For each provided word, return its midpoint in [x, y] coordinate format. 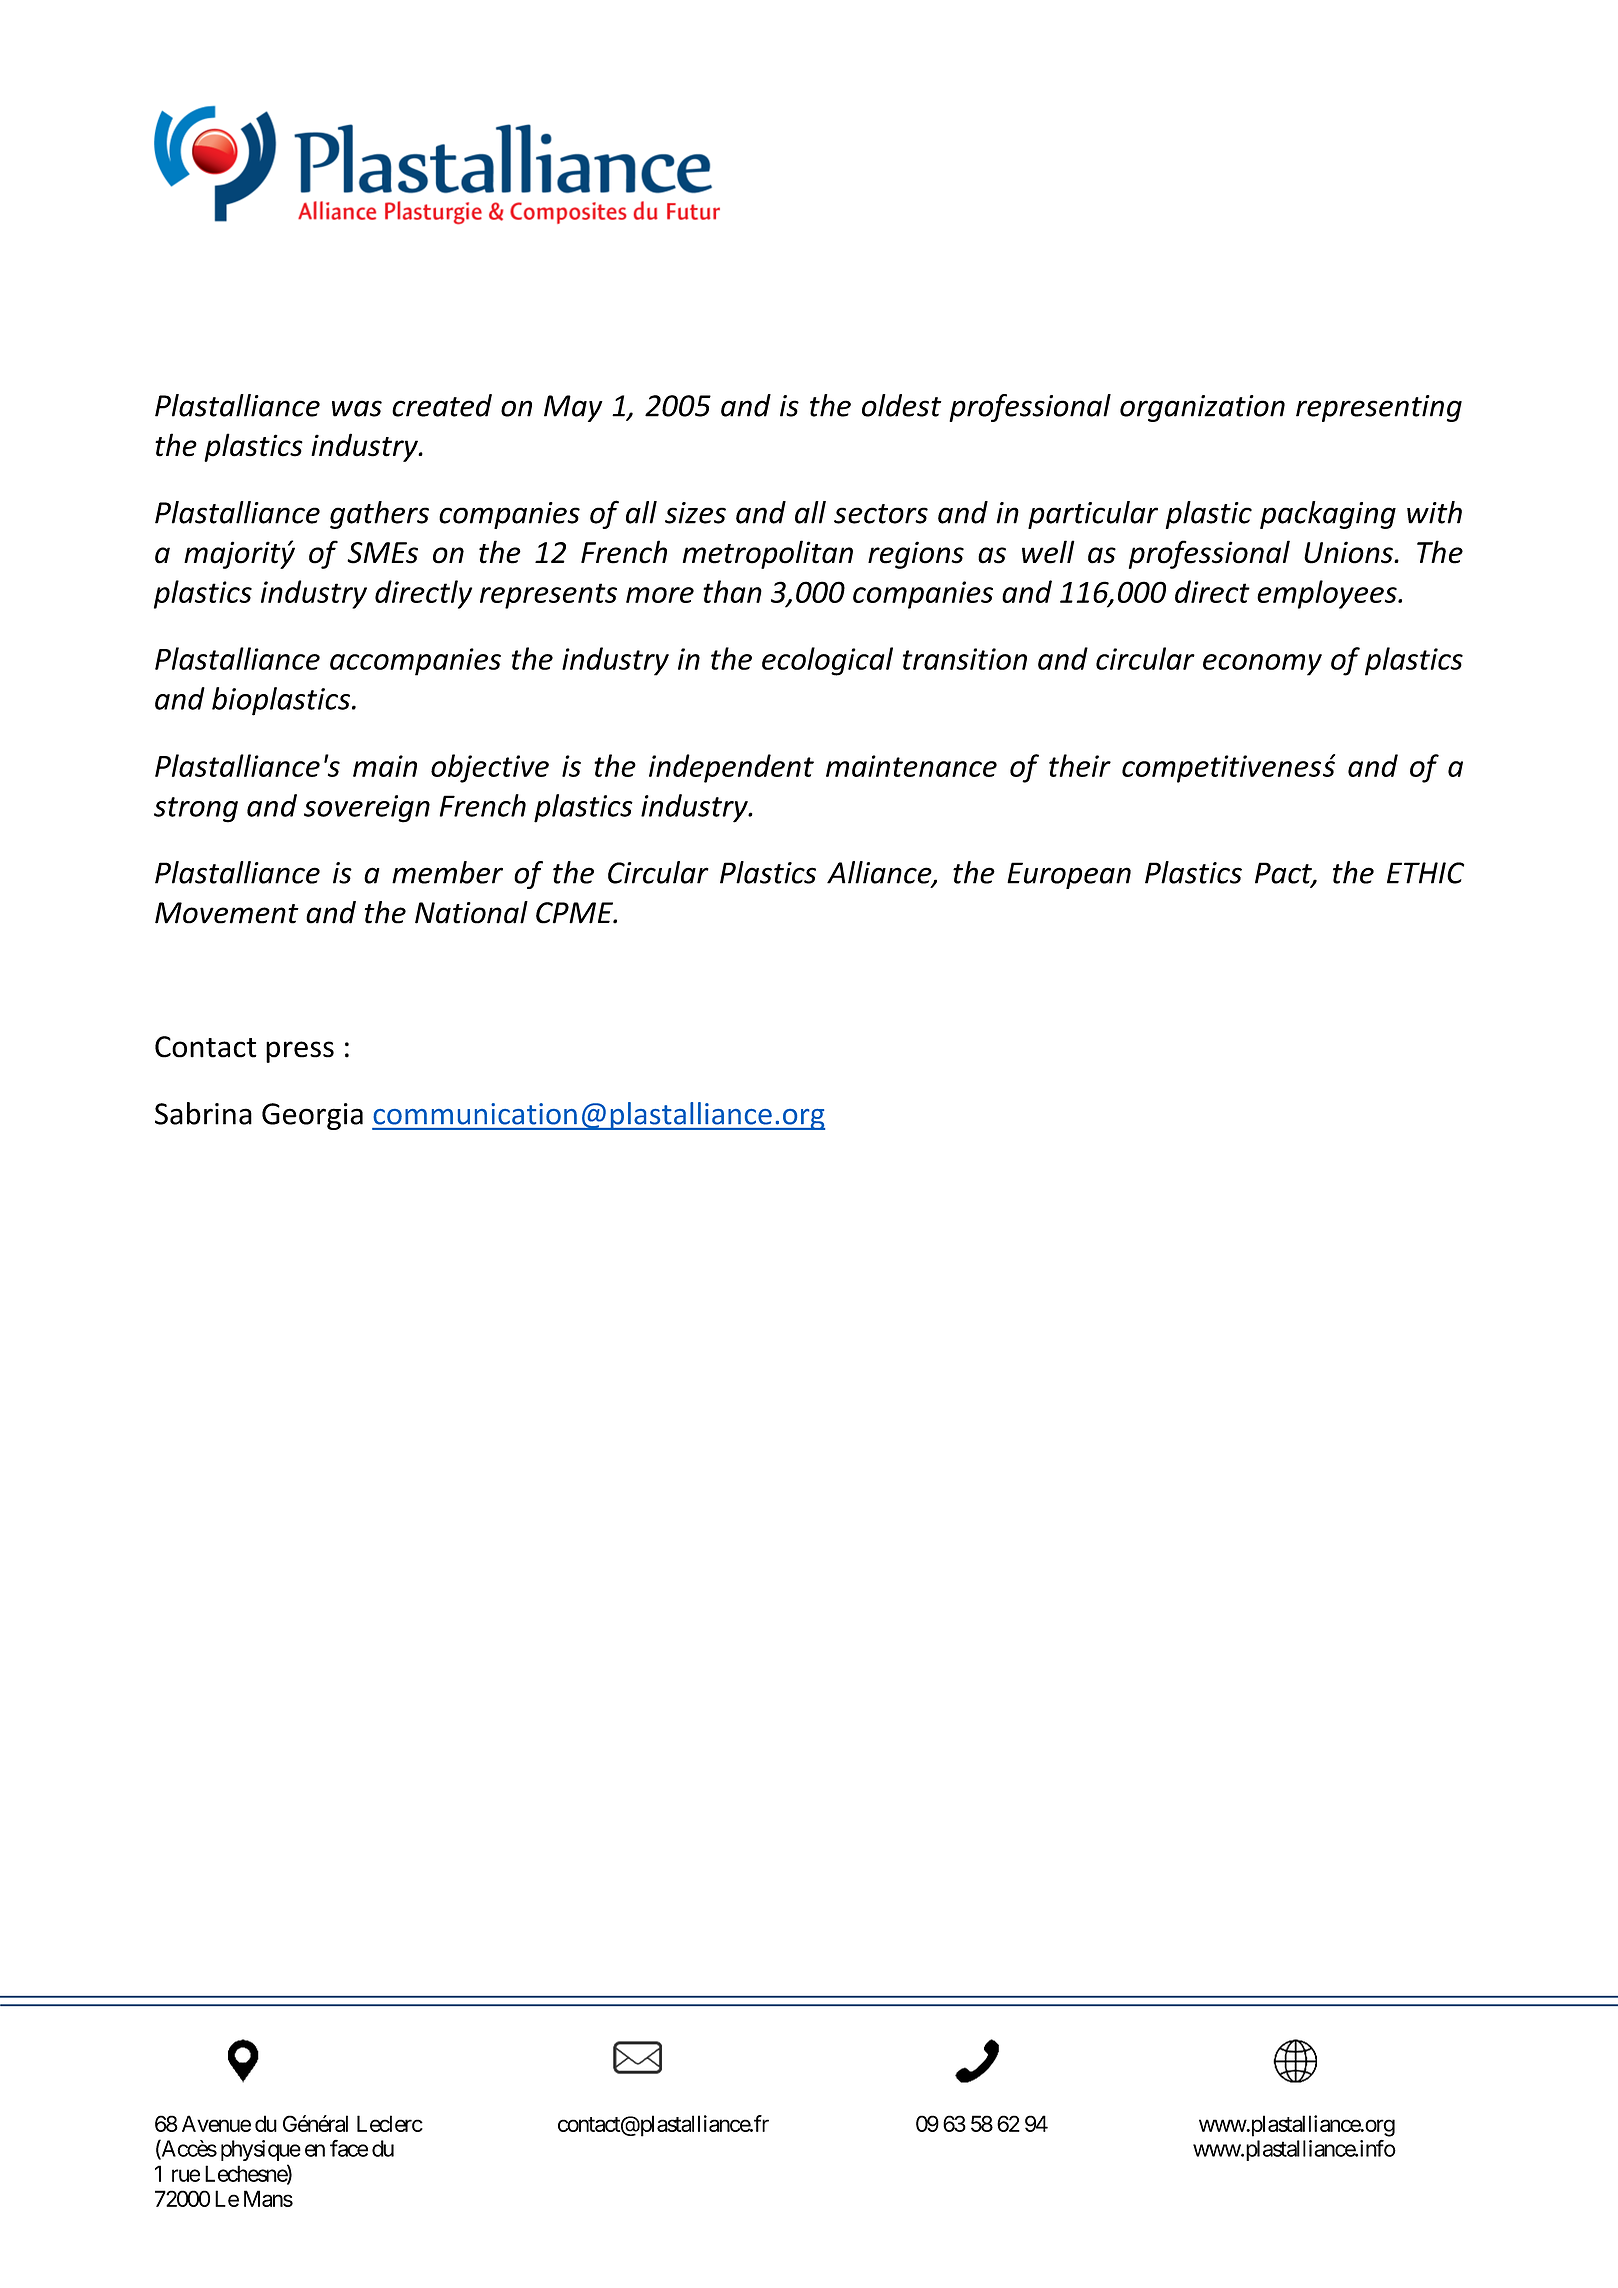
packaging [1328, 515]
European [1069, 875]
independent [731, 768]
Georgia [312, 1116]
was [357, 408]
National [471, 912]
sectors [881, 514]
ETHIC [1425, 873]
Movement [227, 913]
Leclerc [390, 2123]
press [300, 1052]
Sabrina [203, 1113]
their [1080, 765]
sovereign [367, 809]
